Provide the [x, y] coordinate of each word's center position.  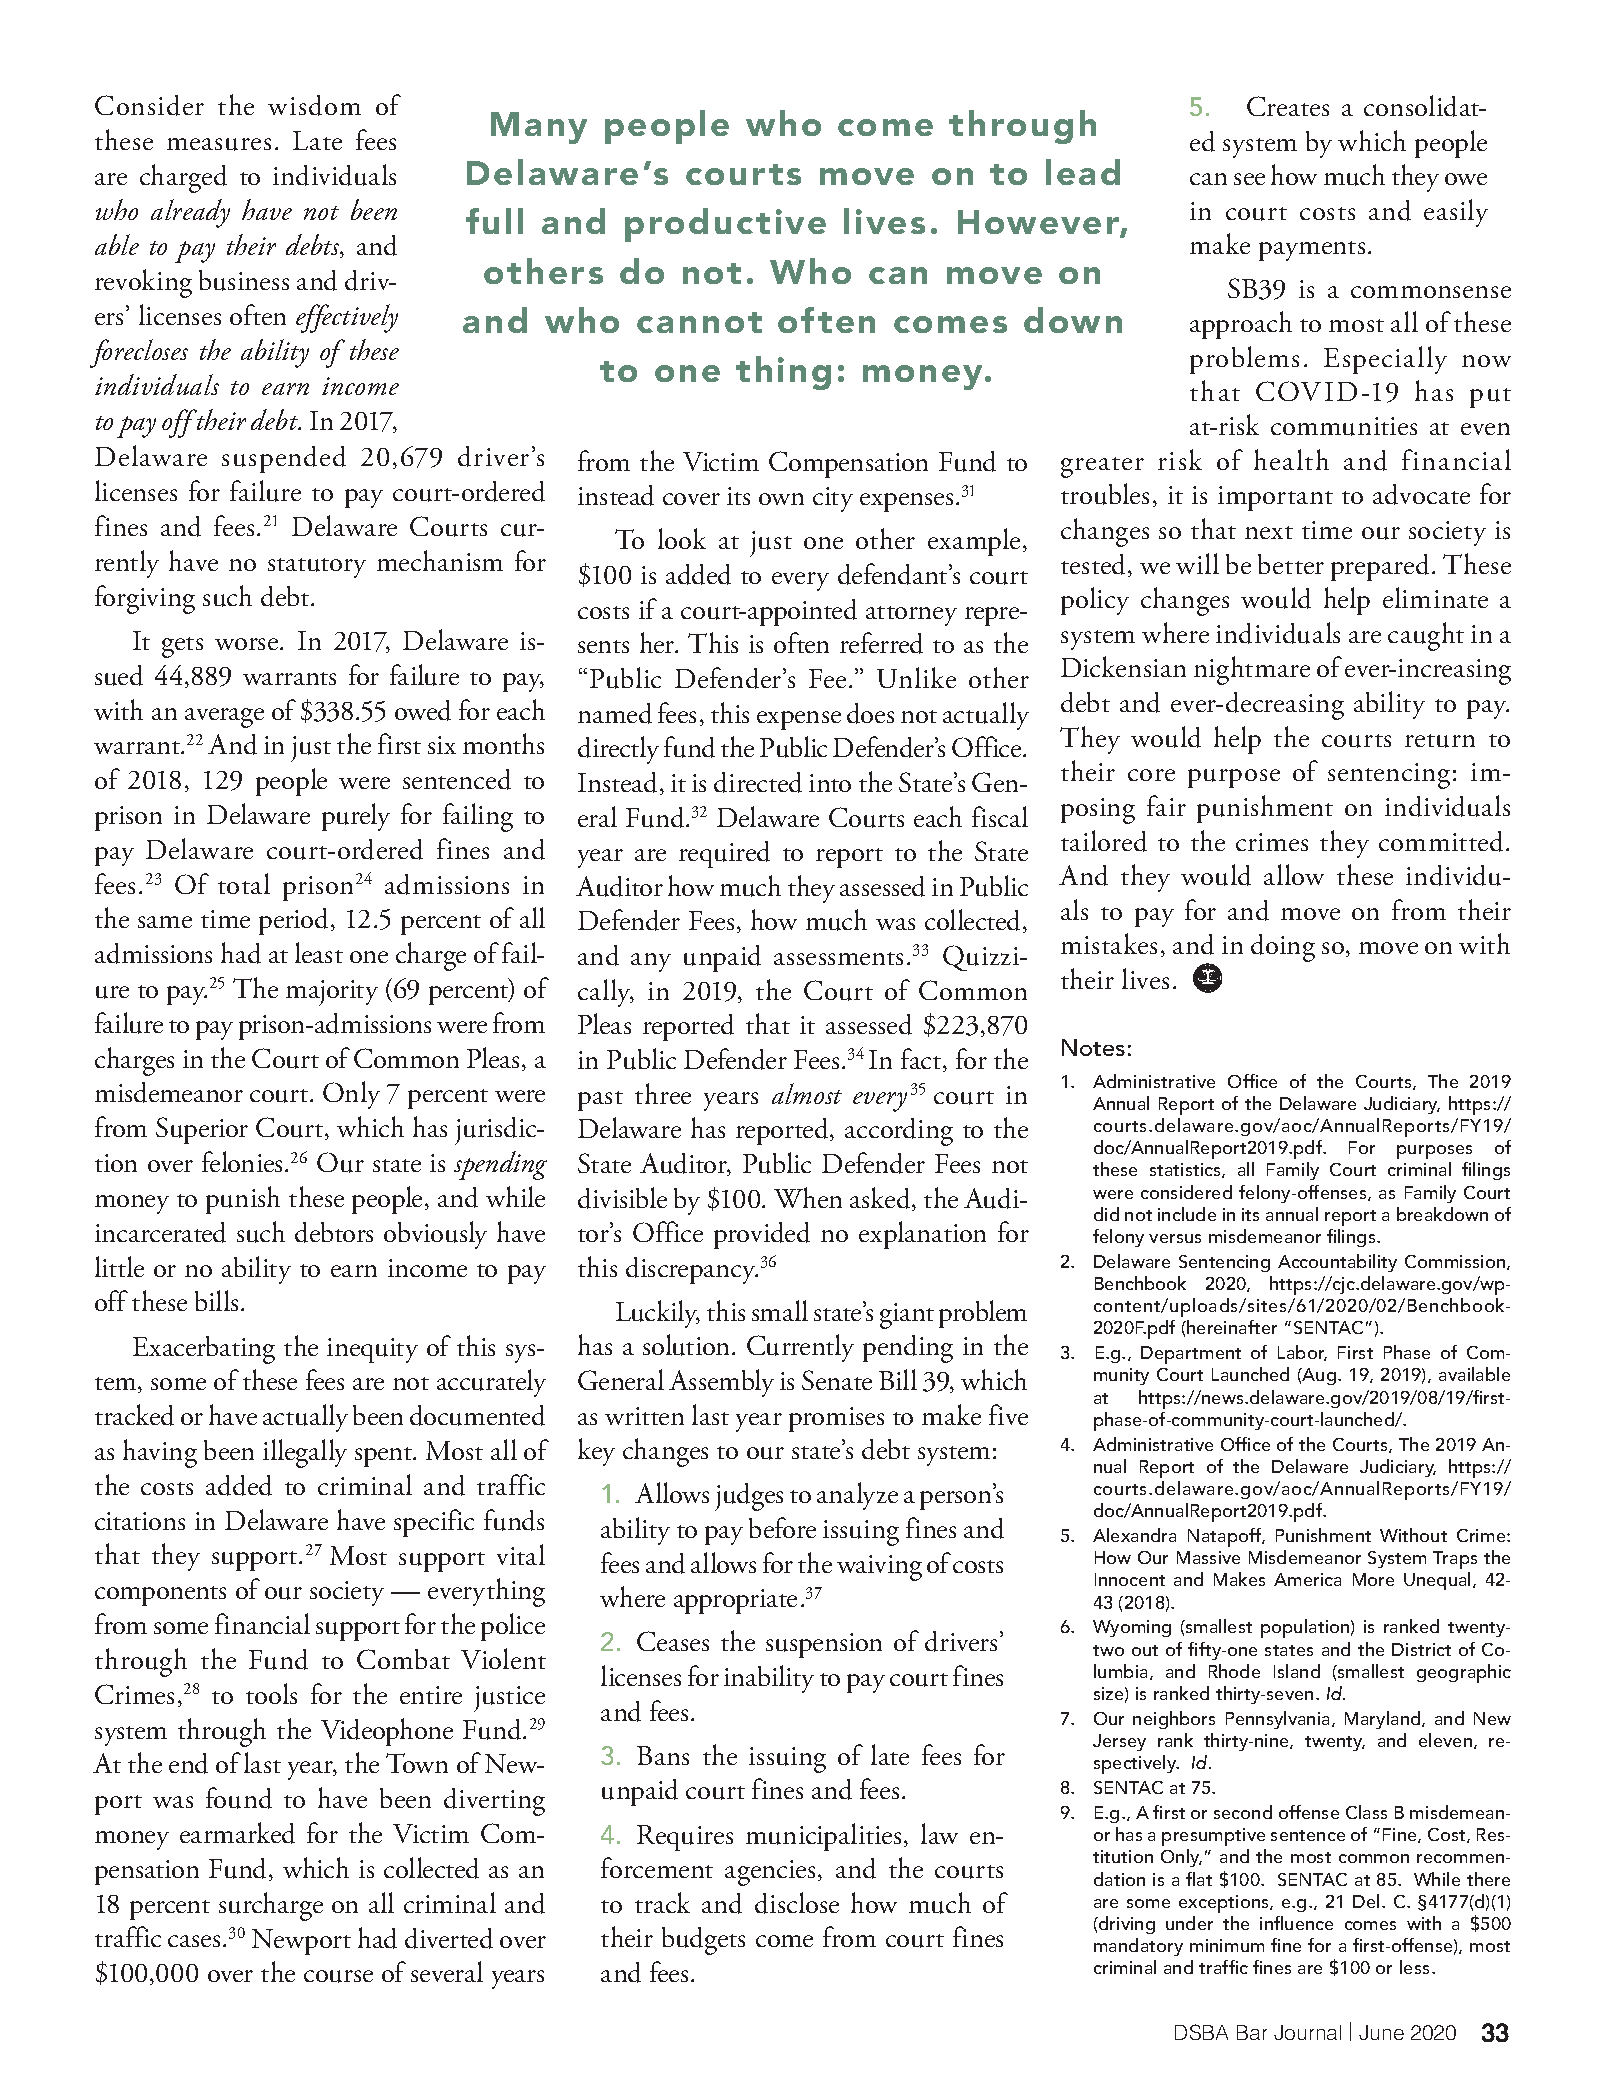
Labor [1302, 1353]
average [224, 718]
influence [1296, 1923]
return [1440, 741]
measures [219, 144]
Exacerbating [204, 1350]
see [1249, 179]
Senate [837, 1380]
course [338, 1976]
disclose [797, 1903]
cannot [699, 322]
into [830, 783]
